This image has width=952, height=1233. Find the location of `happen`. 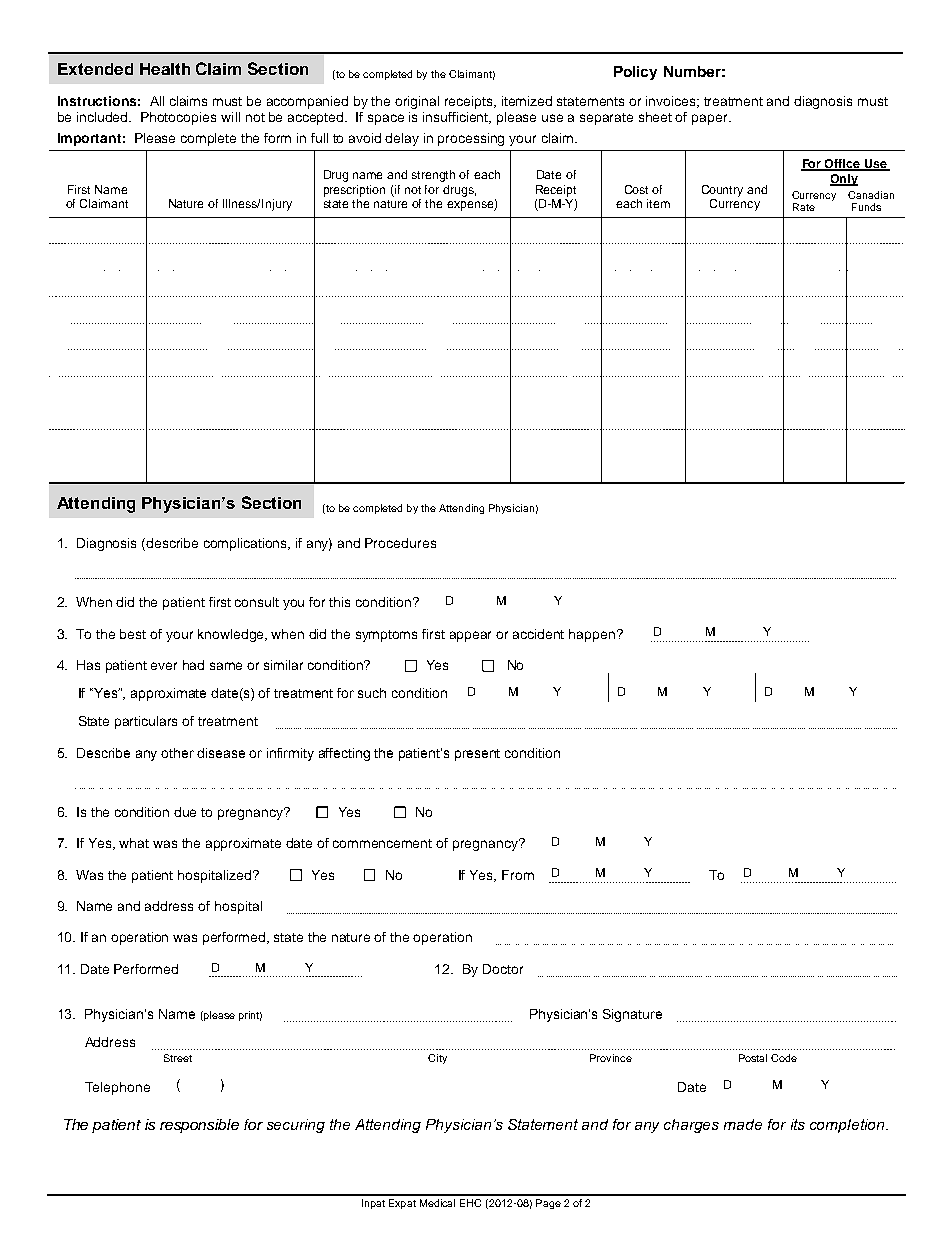

happen is located at coordinates (593, 635).
